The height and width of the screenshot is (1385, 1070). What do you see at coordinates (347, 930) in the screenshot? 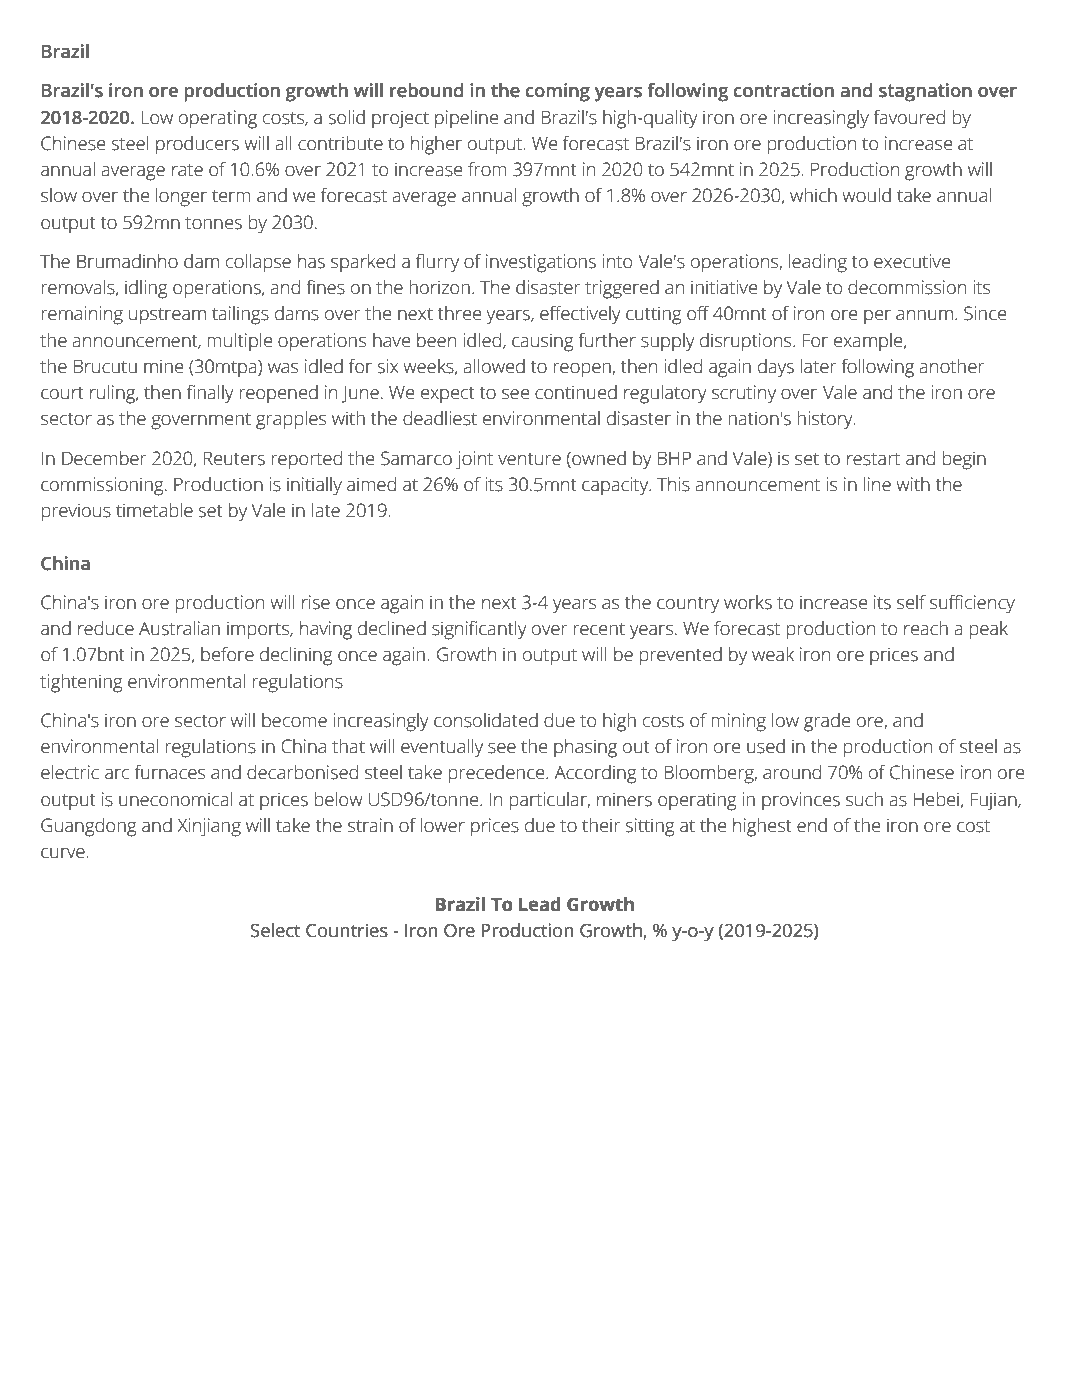
I see `Countries` at bounding box center [347, 930].
